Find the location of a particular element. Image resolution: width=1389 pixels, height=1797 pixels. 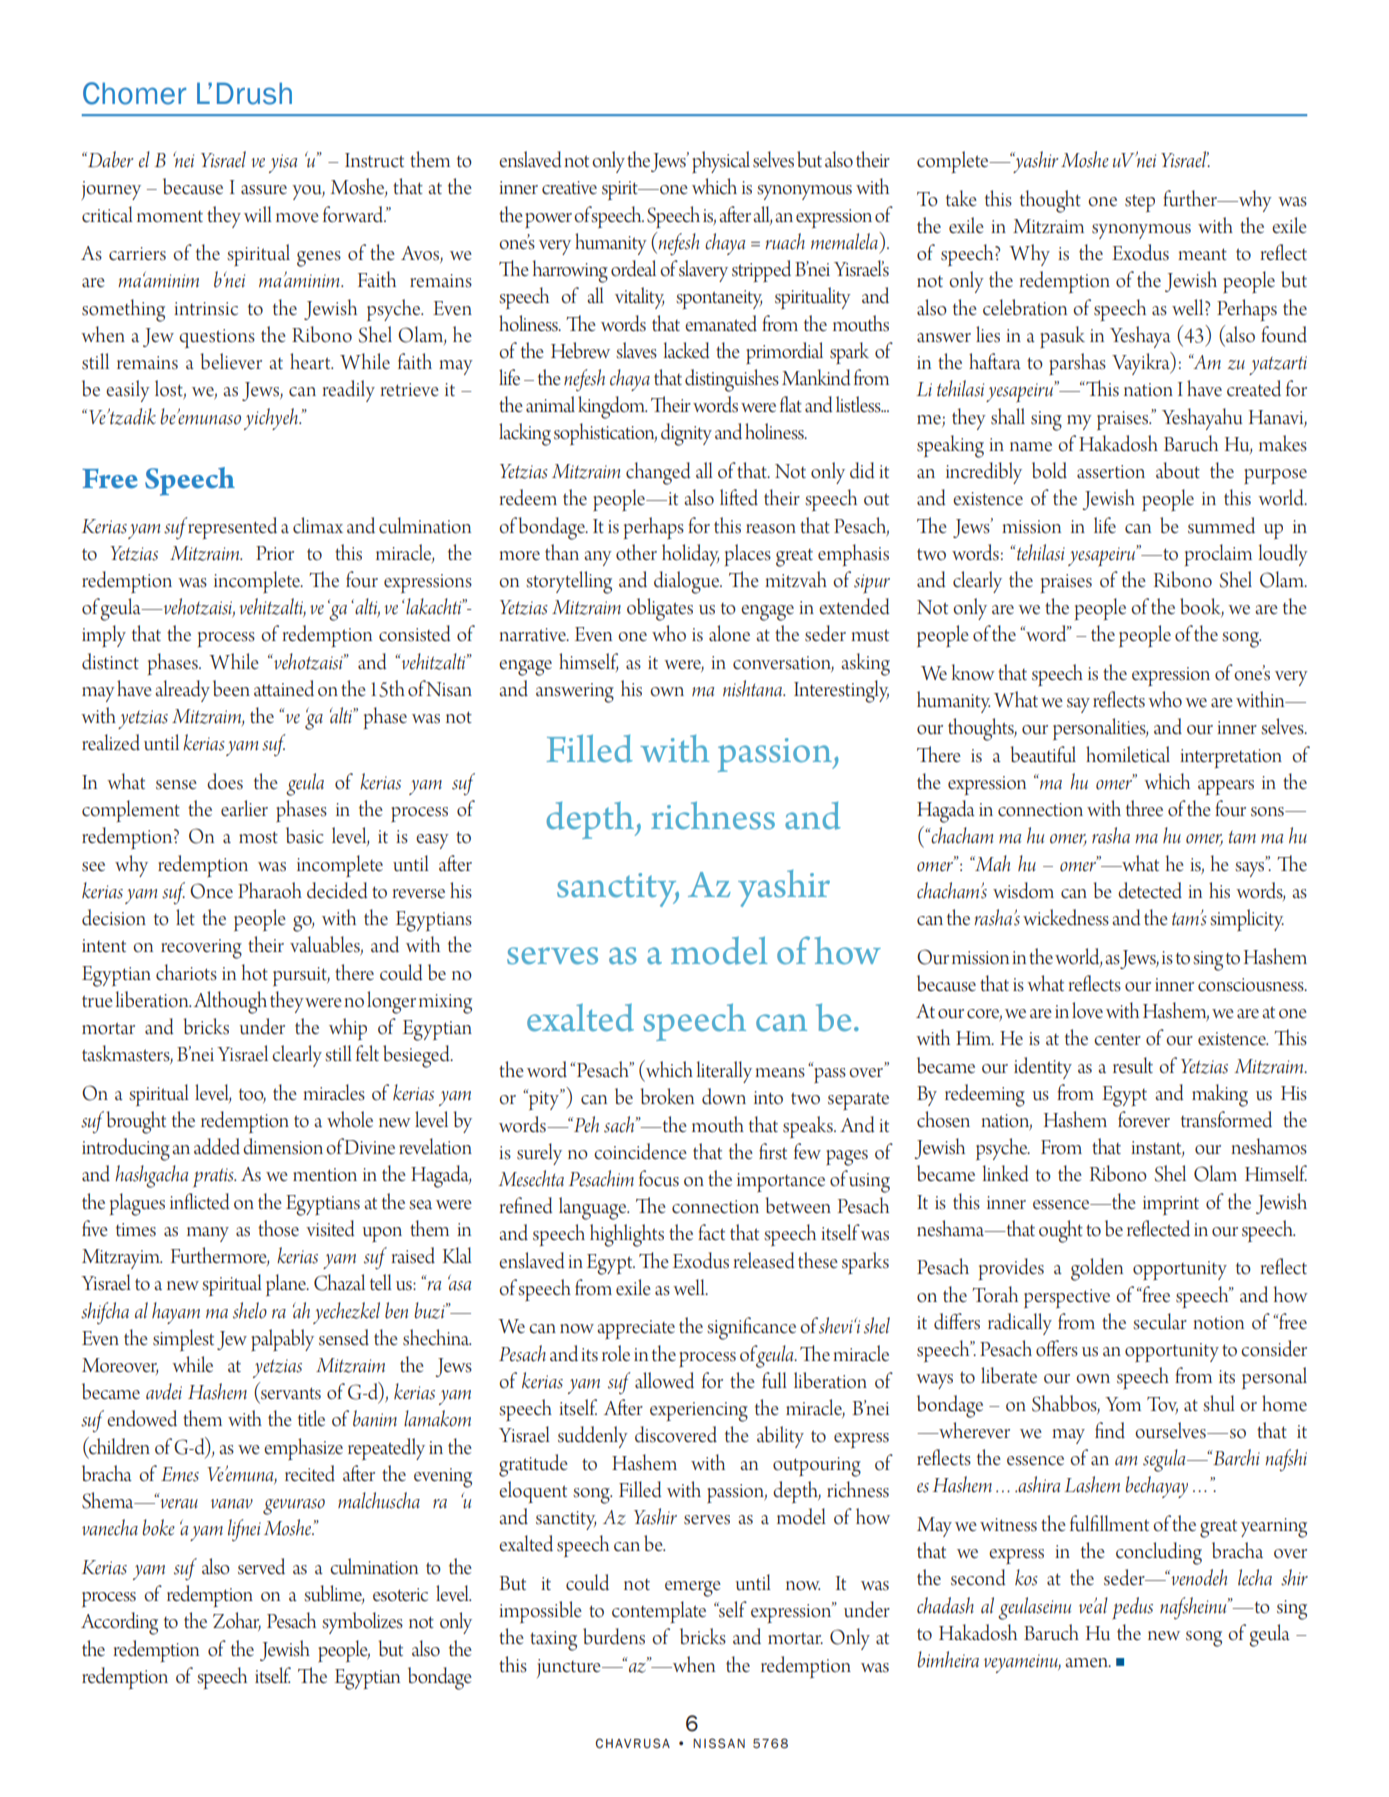

detected is located at coordinates (1150, 890).
